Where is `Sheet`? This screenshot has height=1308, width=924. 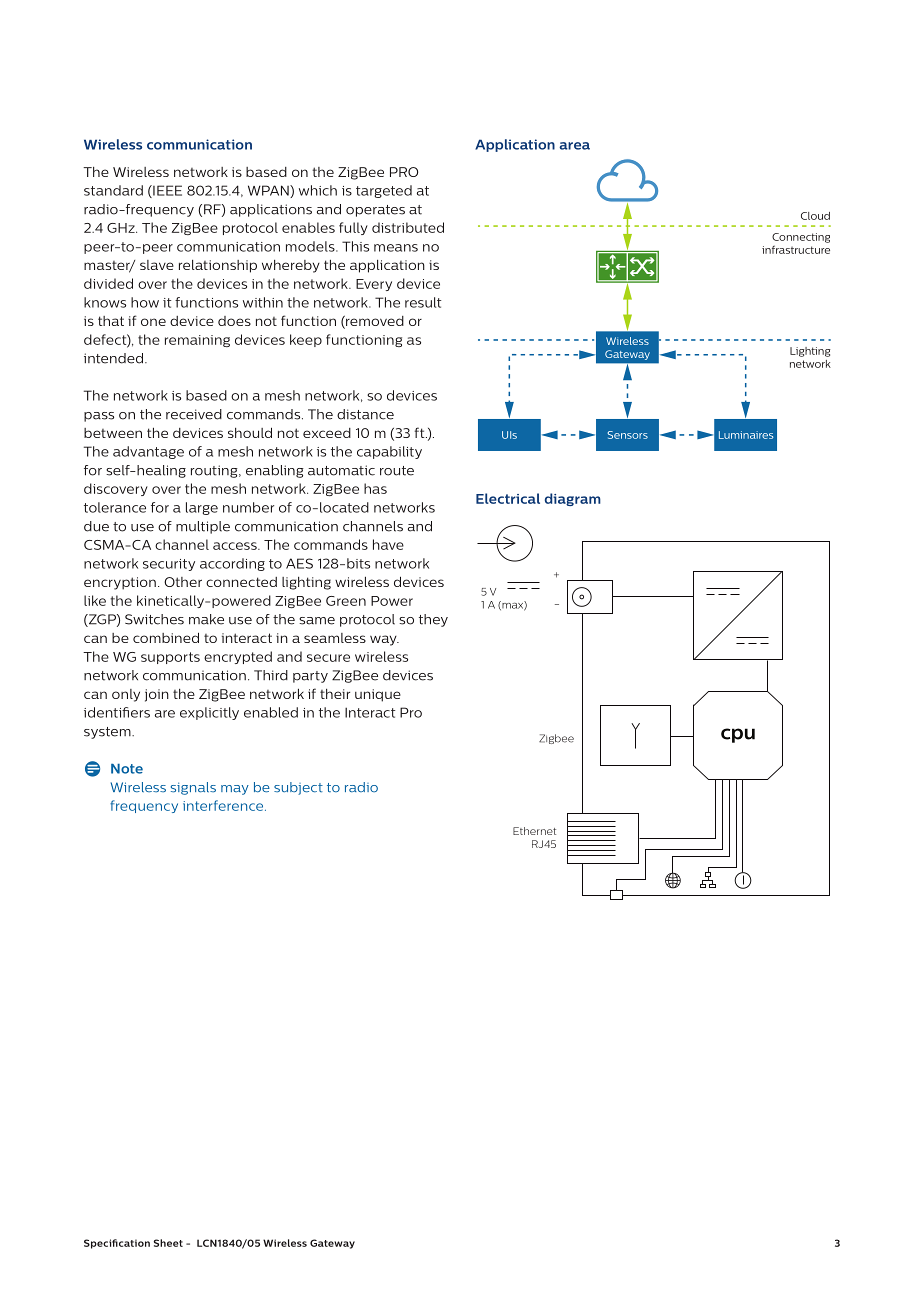
Sheet is located at coordinates (168, 1243).
